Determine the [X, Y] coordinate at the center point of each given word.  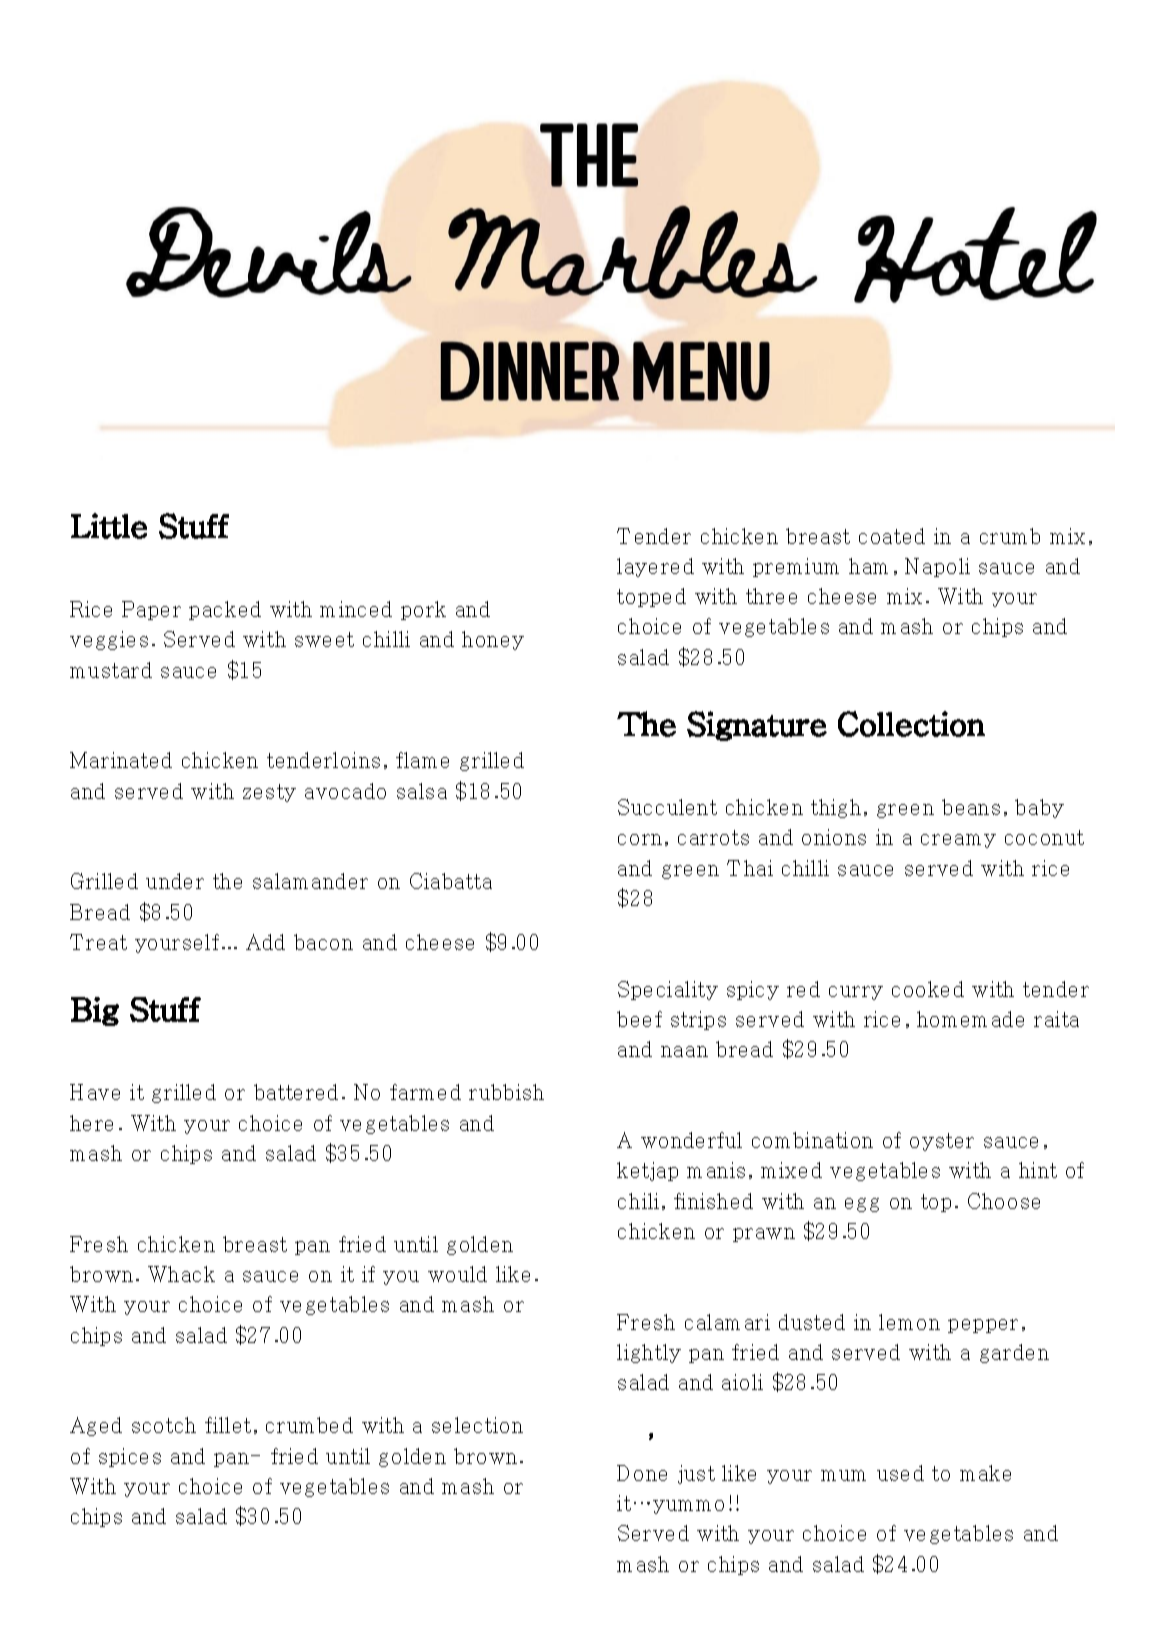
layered [655, 567]
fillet [228, 1425]
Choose [1004, 1201]
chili [638, 1201]
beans [971, 807]
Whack [181, 1274]
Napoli [937, 567]
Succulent [667, 807]
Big [95, 1011]
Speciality [668, 990]
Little [109, 526]
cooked [928, 989]
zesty [269, 793]
